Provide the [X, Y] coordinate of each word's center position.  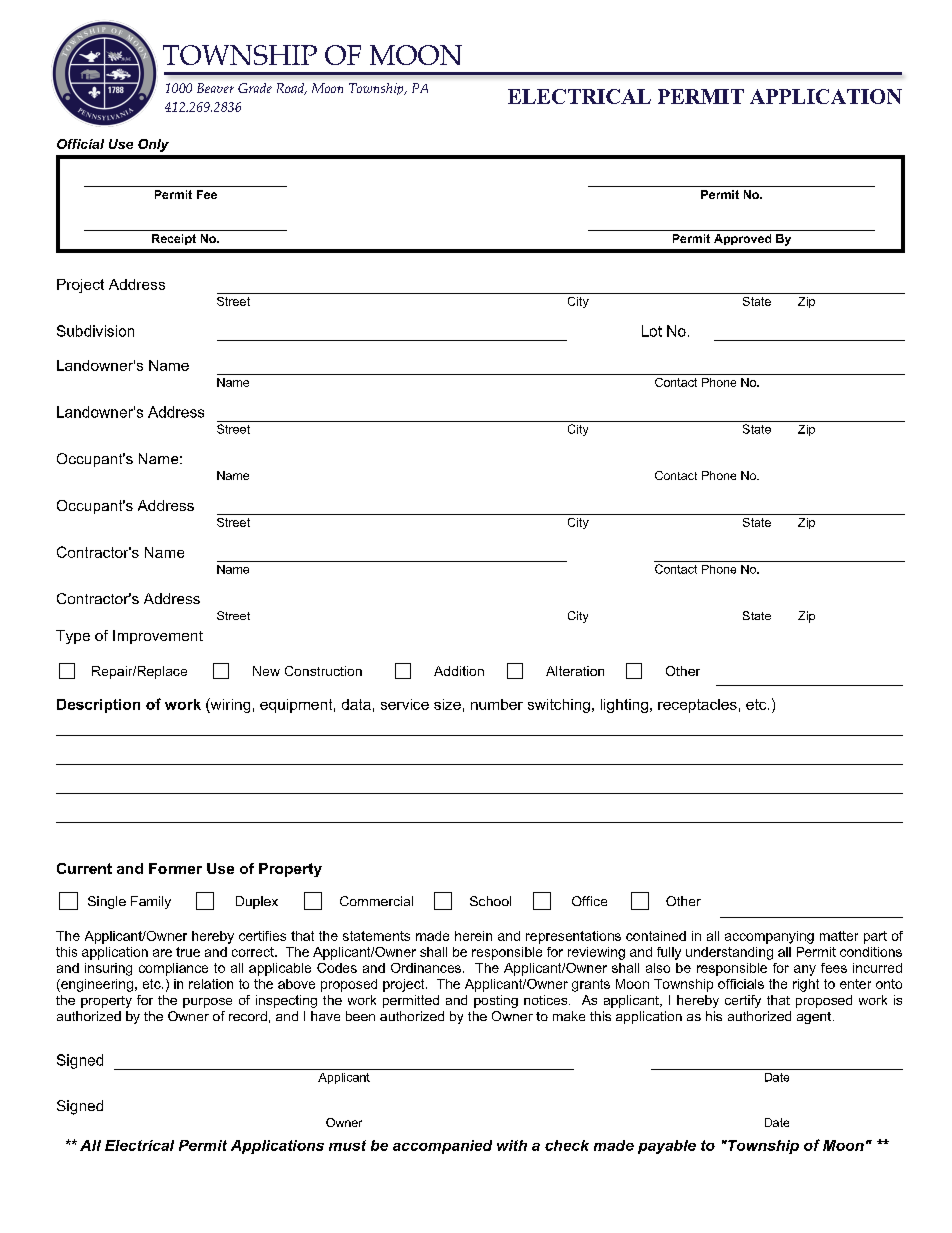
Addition [459, 671]
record [248, 1016]
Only [153, 145]
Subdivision [95, 331]
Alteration [575, 671]
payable [667, 1147]
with [512, 1145]
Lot [652, 331]
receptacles [697, 706]
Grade [255, 88]
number [497, 704]
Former [175, 868]
